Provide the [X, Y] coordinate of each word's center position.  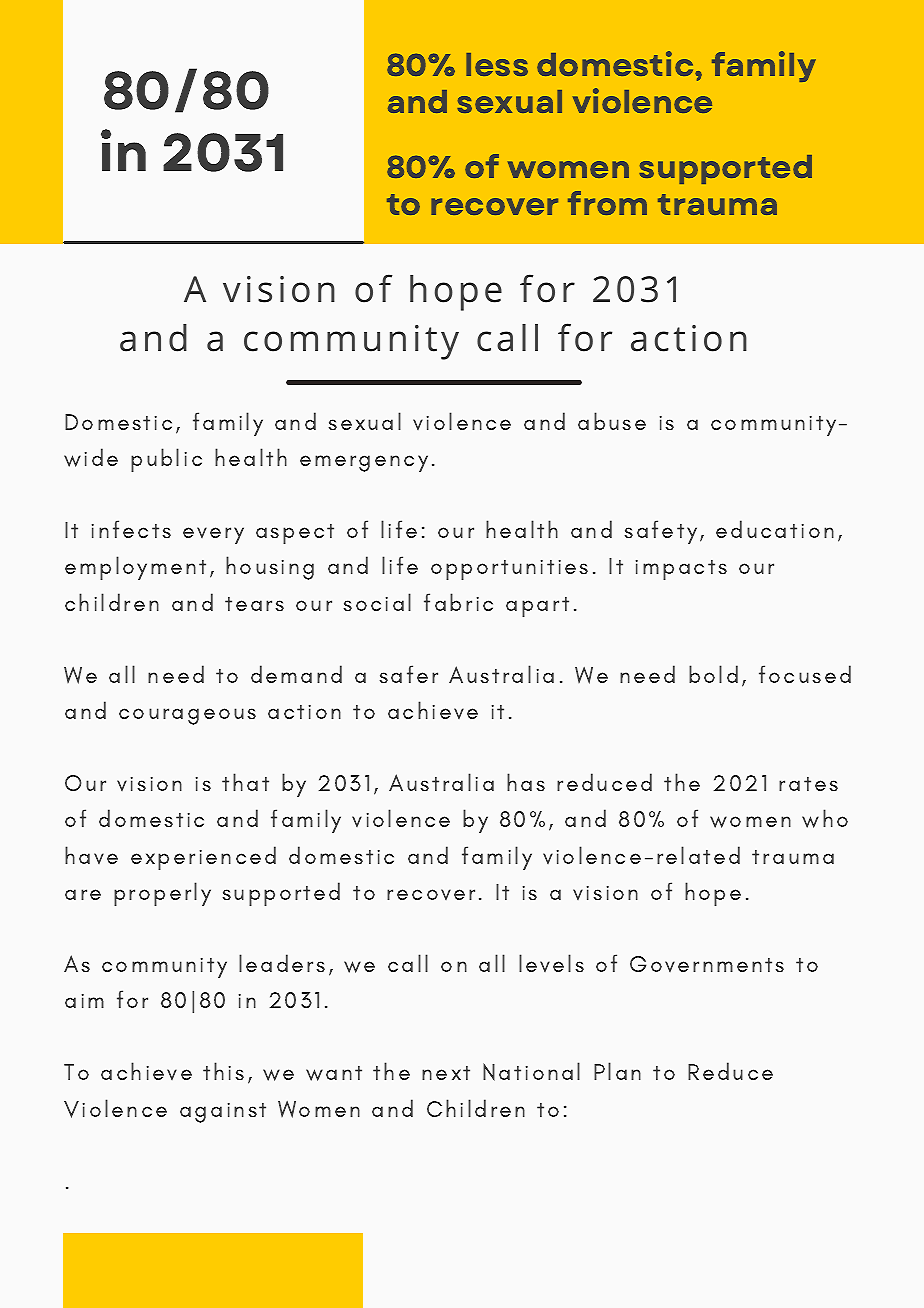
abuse [612, 421]
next [446, 1073]
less [497, 64]
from [607, 203]
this [223, 1071]
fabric [458, 602]
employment [135, 568]
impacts [681, 570]
